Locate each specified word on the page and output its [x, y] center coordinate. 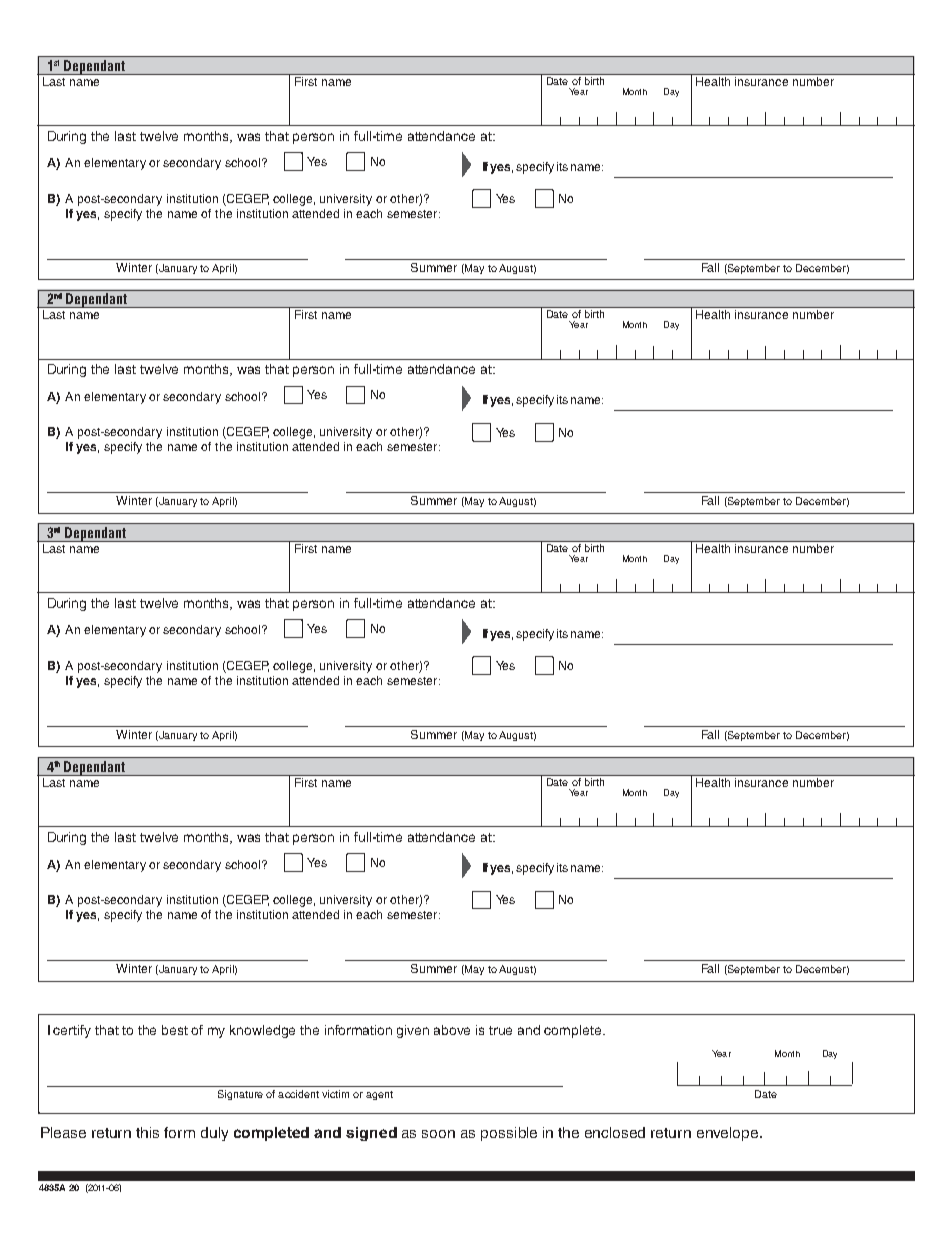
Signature [240, 1095]
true [500, 1030]
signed [371, 1134]
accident [298, 1094]
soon [438, 1134]
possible [509, 1134]
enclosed [615, 1132]
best [175, 1030]
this [147, 1132]
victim [335, 1094]
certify [72, 1031]
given [413, 1031]
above [452, 1030]
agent [379, 1095]
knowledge [262, 1031]
